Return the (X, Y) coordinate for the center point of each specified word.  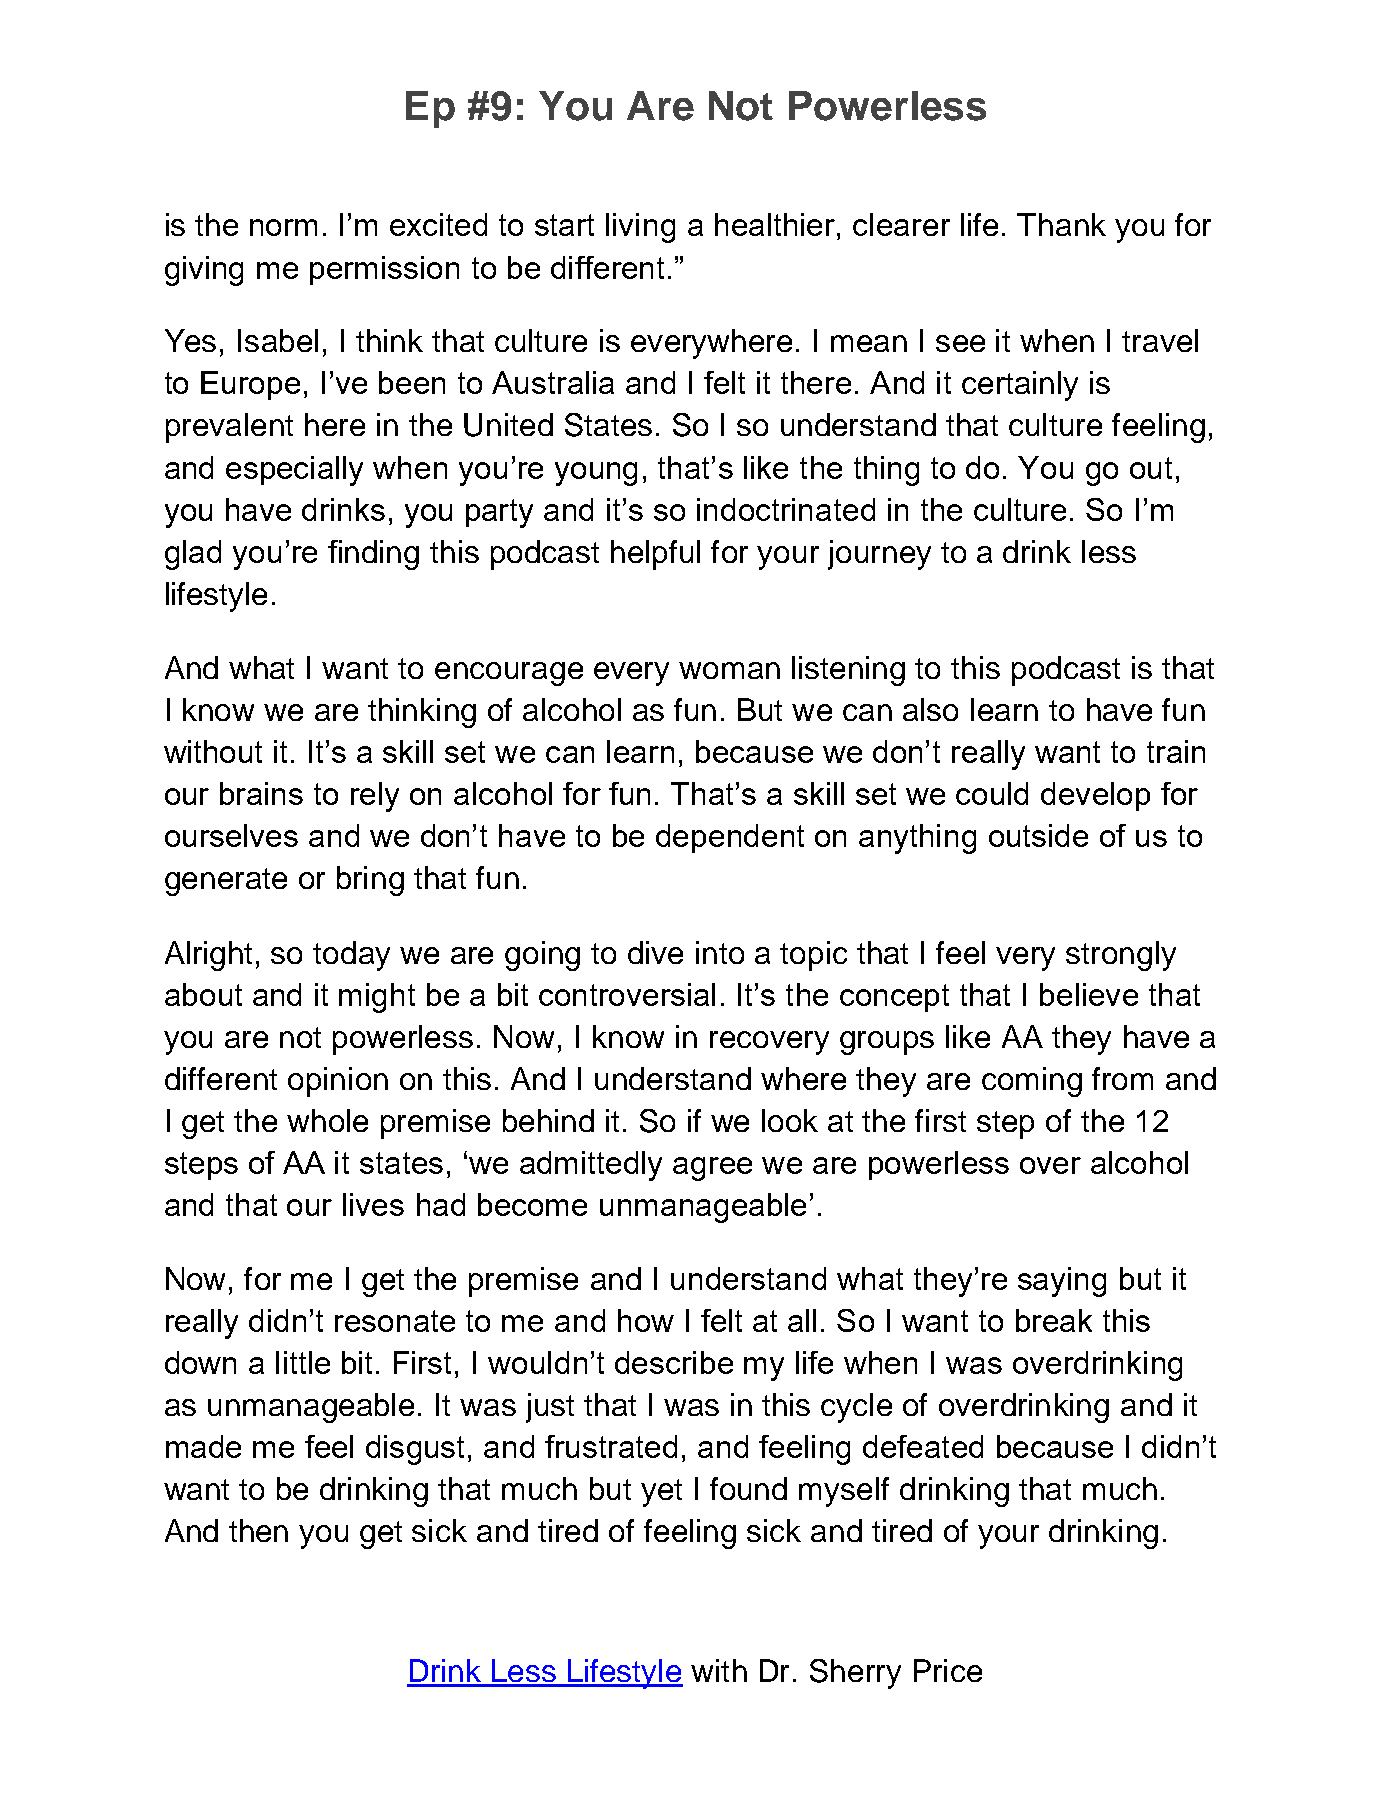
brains (261, 793)
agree (712, 1169)
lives (373, 1204)
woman (729, 670)
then (258, 1530)
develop (1095, 796)
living (640, 228)
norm (283, 227)
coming (1032, 1082)
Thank (1061, 224)
